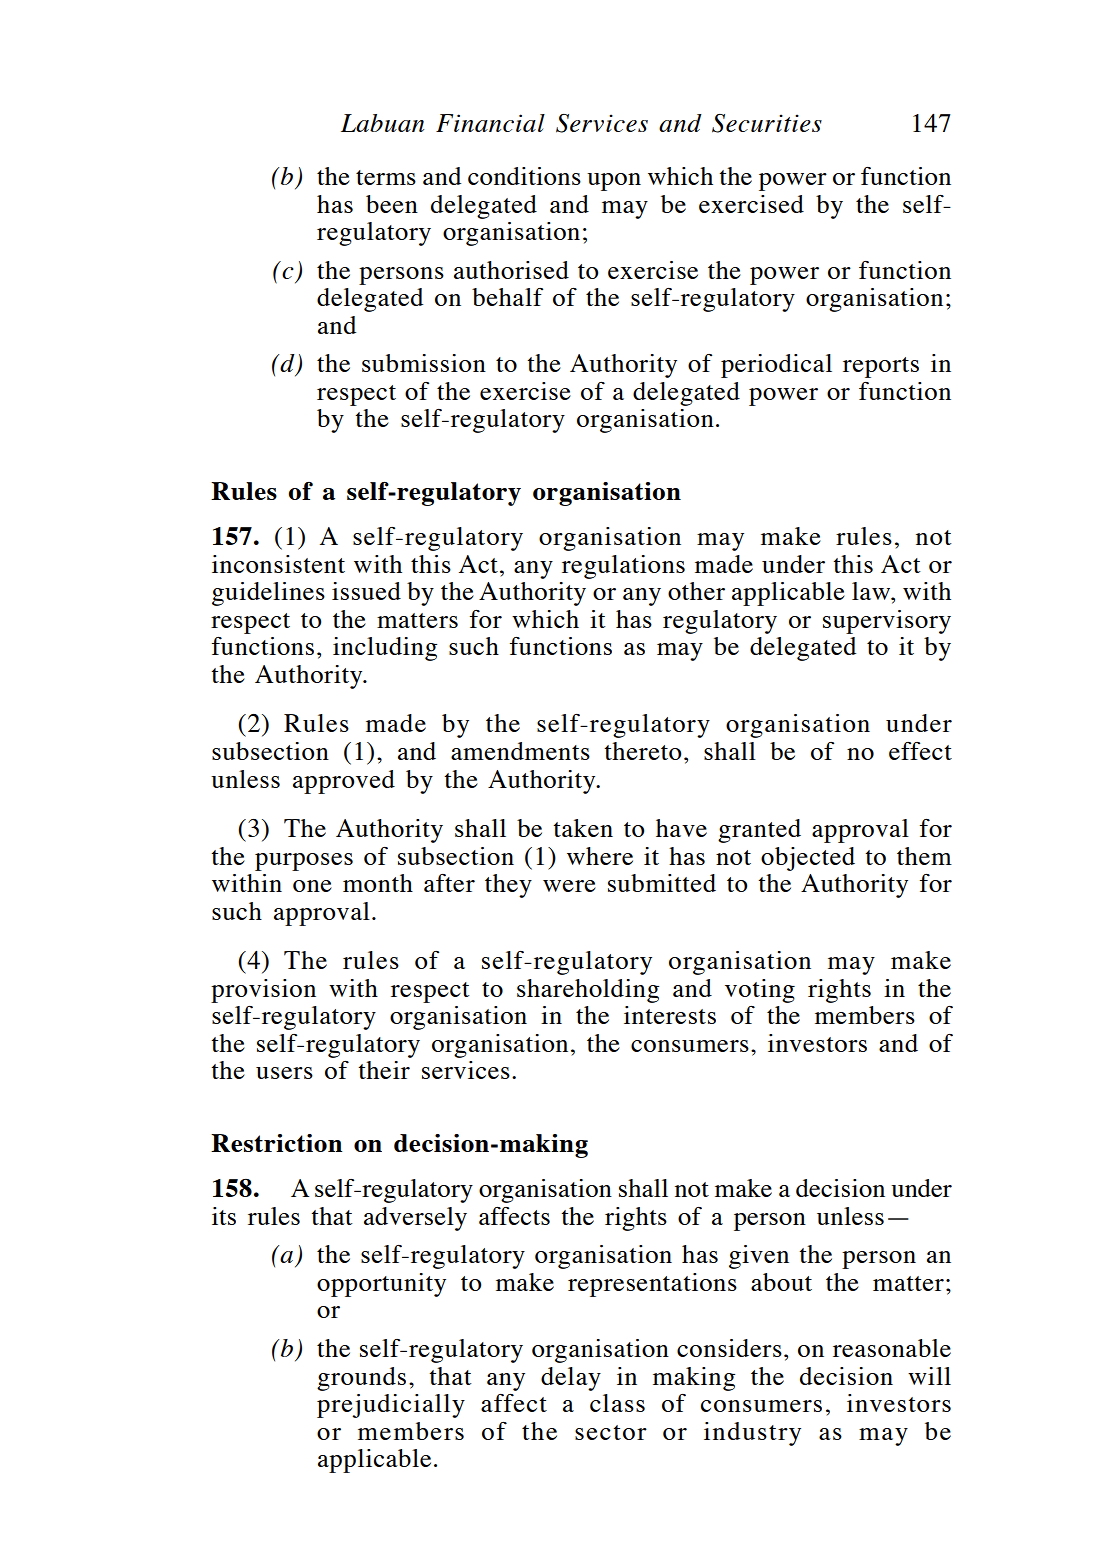  I want to click on reports, so click(881, 367).
